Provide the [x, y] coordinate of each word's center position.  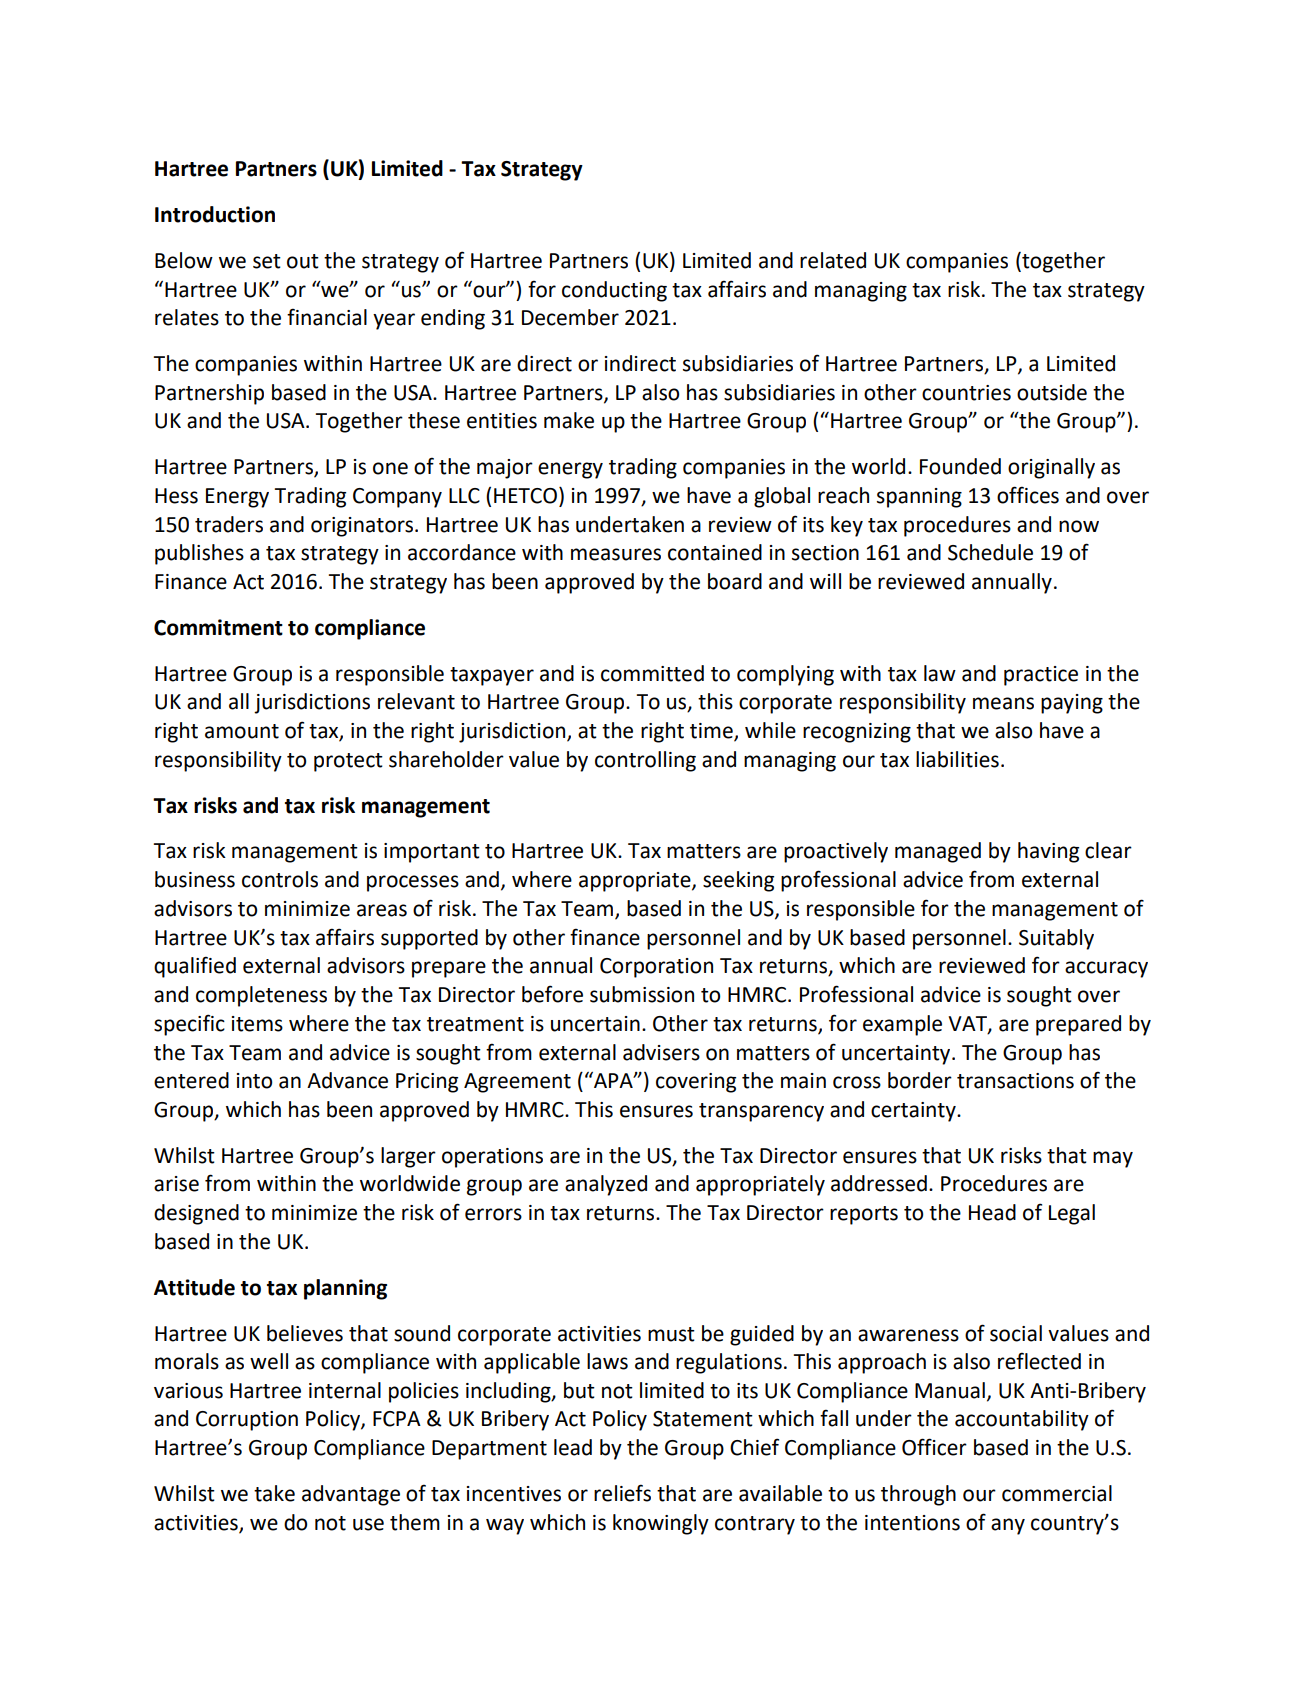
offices [1028, 495]
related [833, 260]
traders [229, 524]
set [267, 261]
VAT [968, 1024]
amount [242, 731]
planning [345, 1289]
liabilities [957, 759]
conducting [614, 291]
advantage [351, 1495]
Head [992, 1212]
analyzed [606, 1185]
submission [642, 994]
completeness [261, 996]
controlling [645, 761]
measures [616, 554]
